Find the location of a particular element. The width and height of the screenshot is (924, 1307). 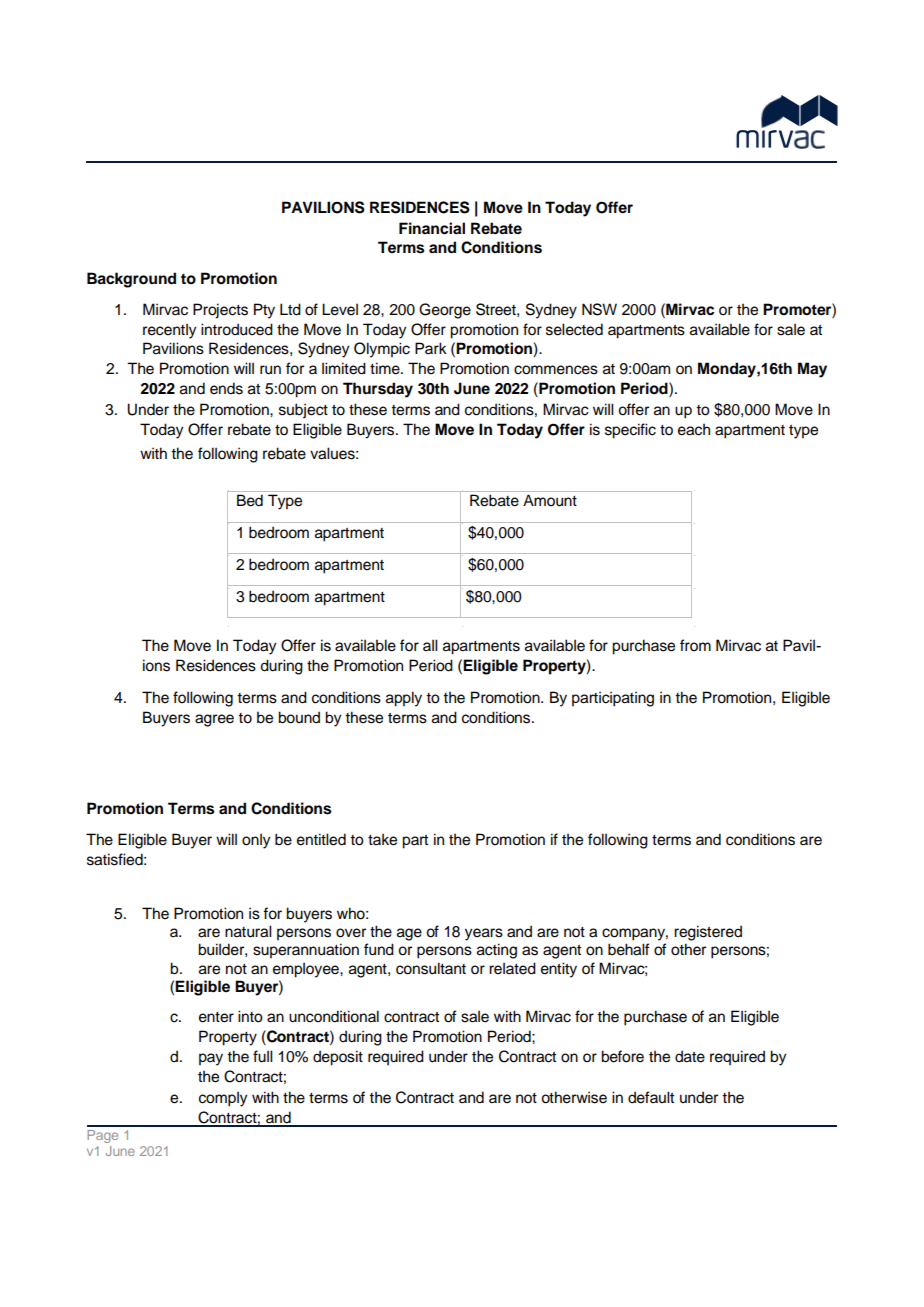

pay is located at coordinates (211, 1059).
